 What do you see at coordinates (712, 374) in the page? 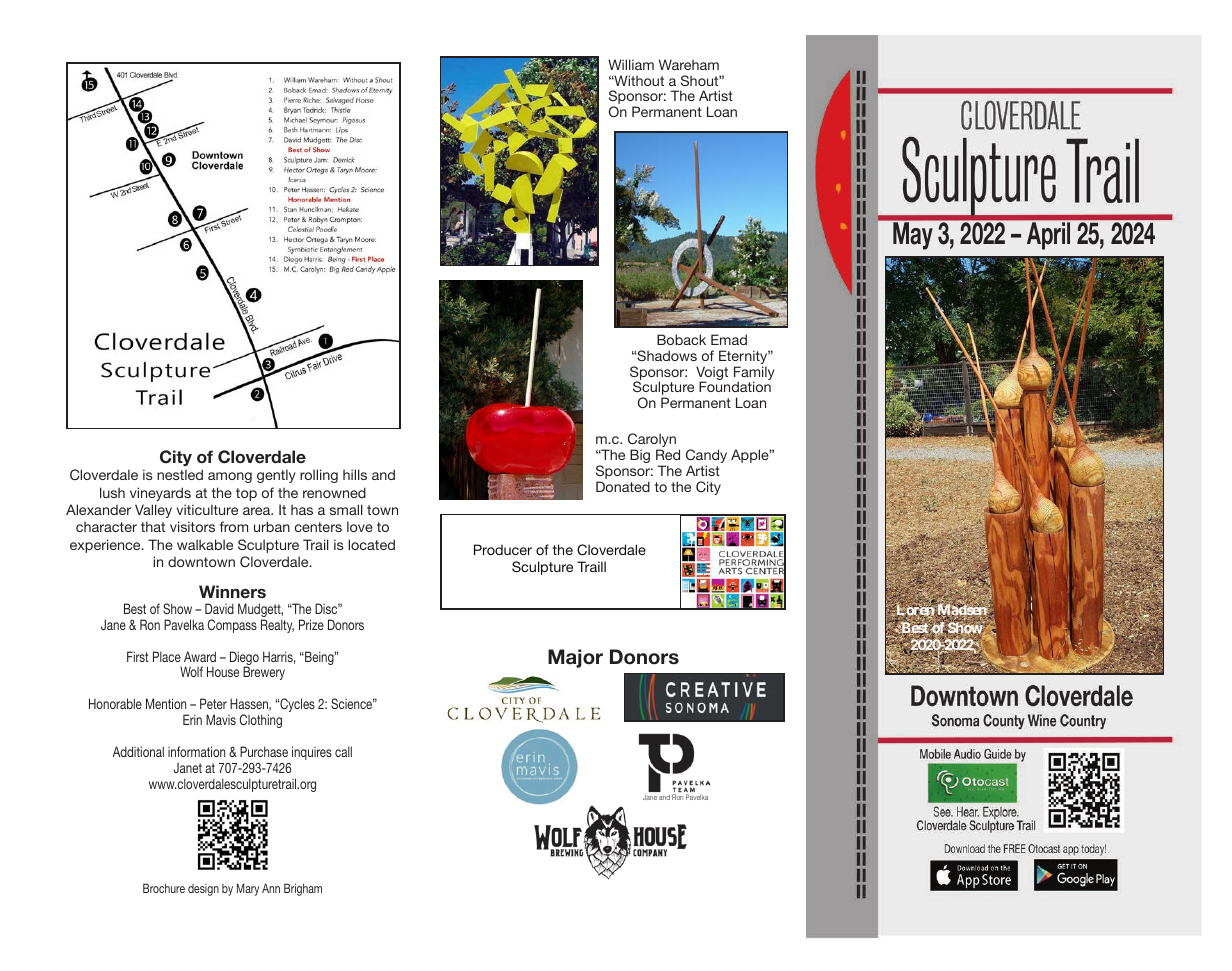
I see `Voigt` at bounding box center [712, 374].
